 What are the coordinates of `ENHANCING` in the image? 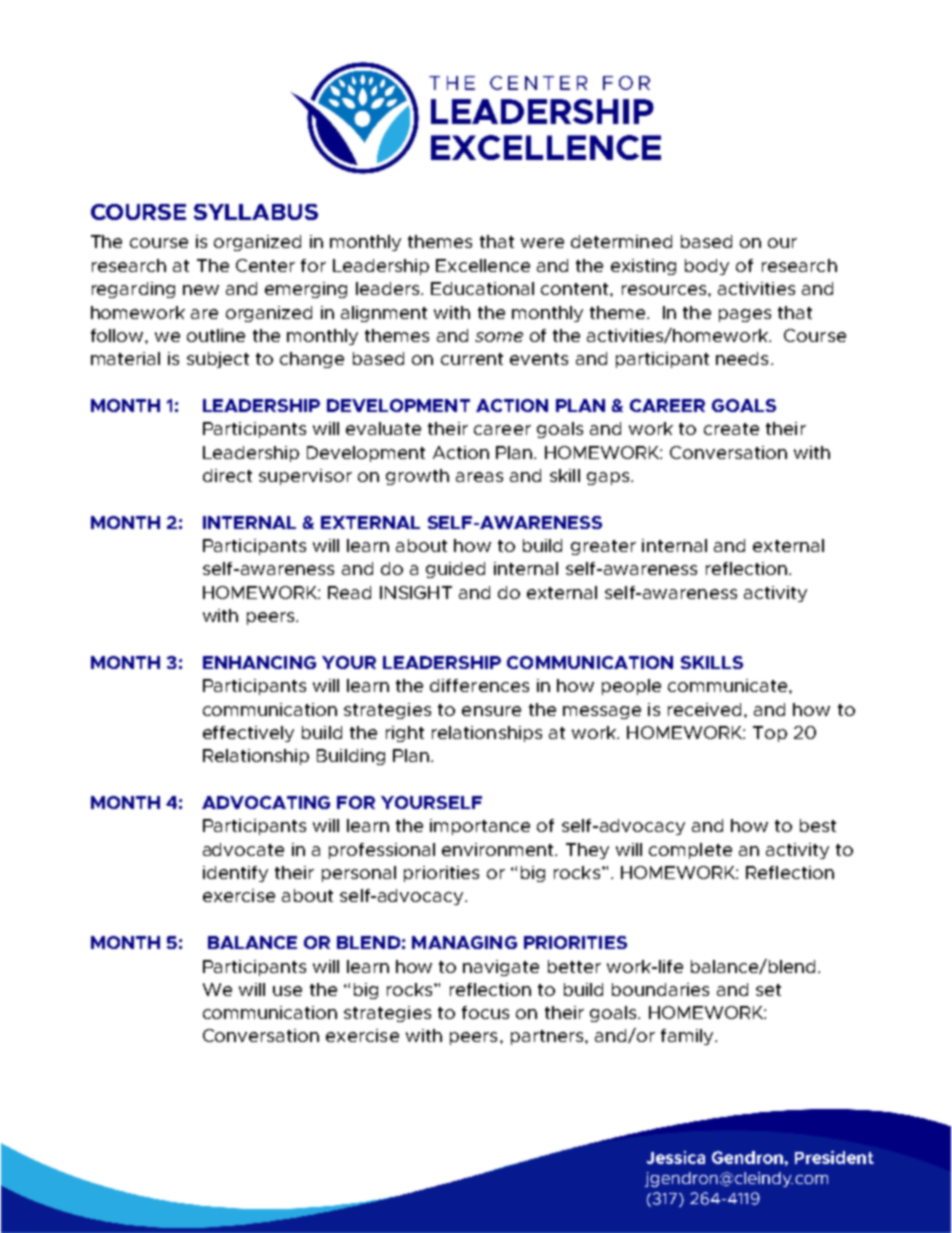 It's located at (259, 662).
